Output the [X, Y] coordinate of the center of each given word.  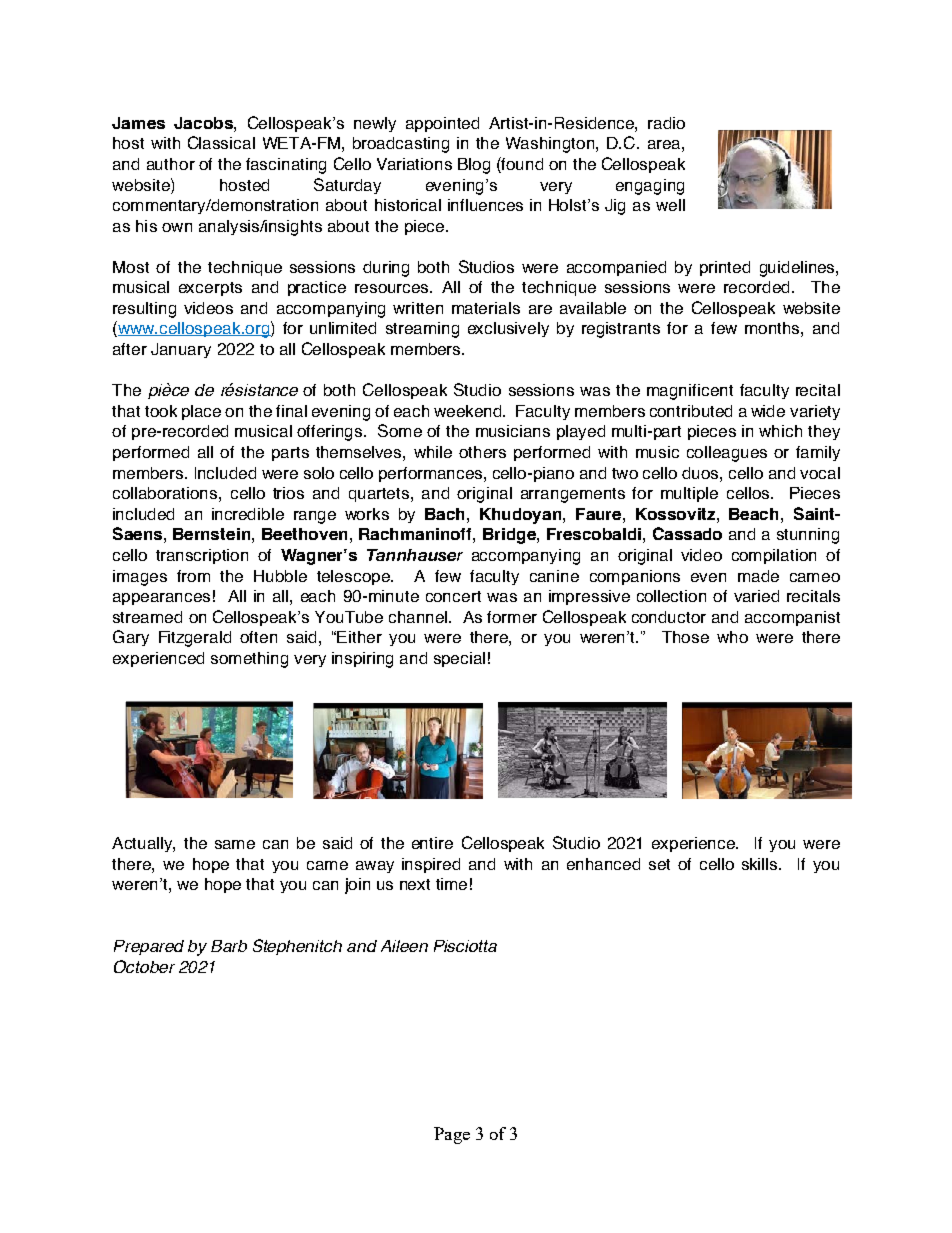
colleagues [727, 454]
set [659, 864]
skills [761, 864]
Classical [221, 142]
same [235, 844]
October [144, 966]
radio [666, 123]
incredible [248, 514]
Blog [474, 166]
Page [452, 1135]
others [482, 452]
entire [432, 843]
